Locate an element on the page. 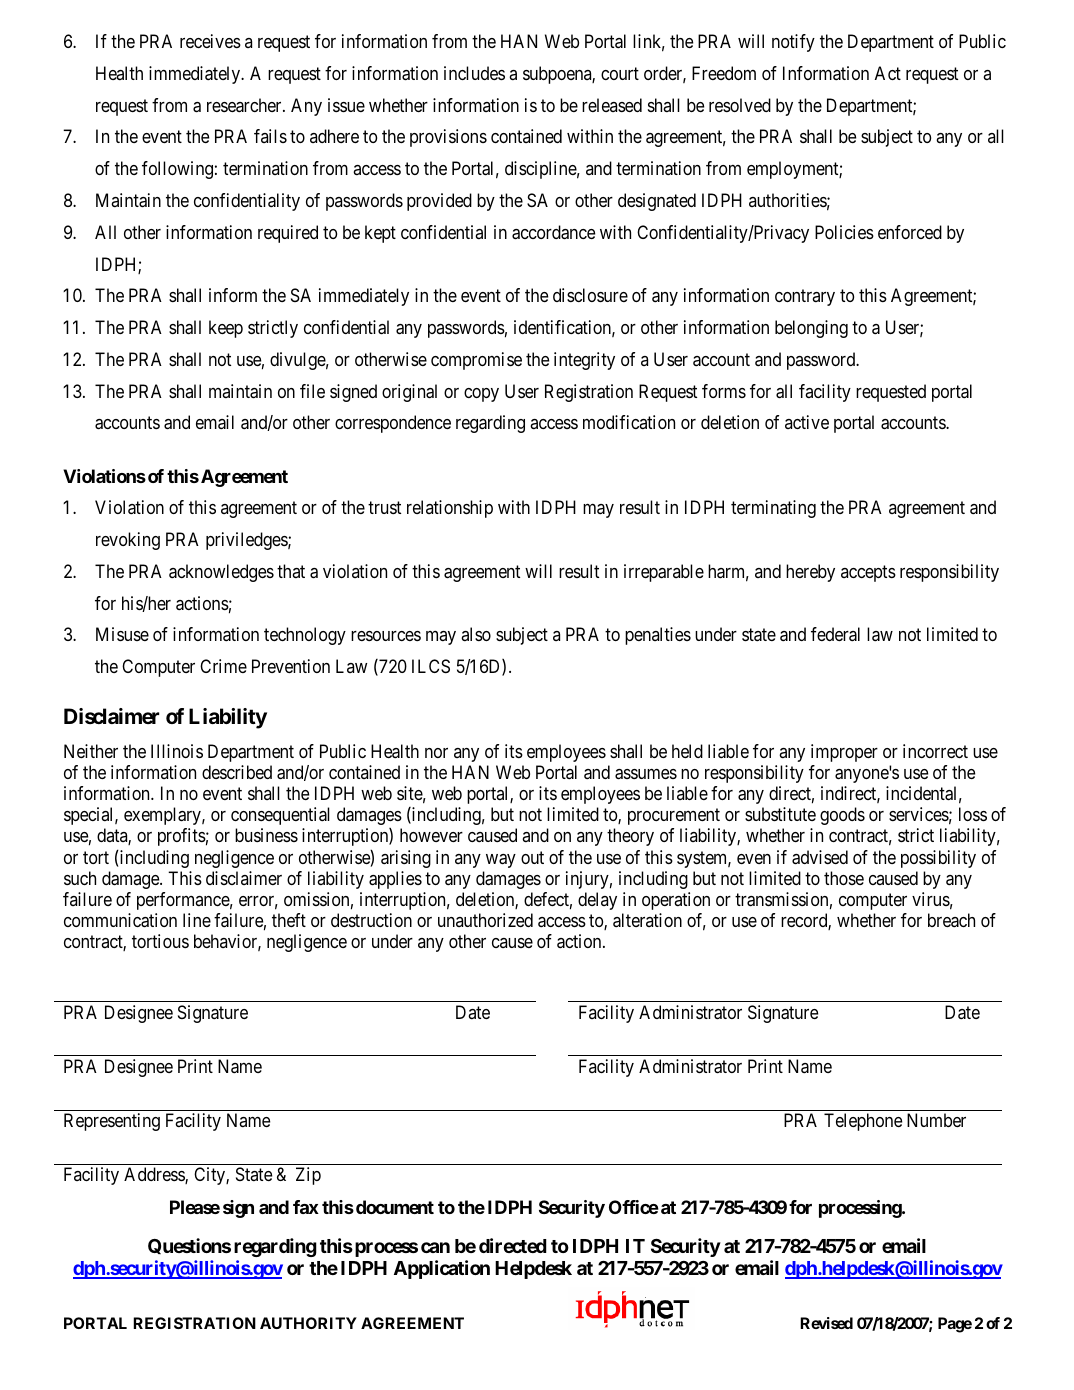  includes is located at coordinates (474, 73).
